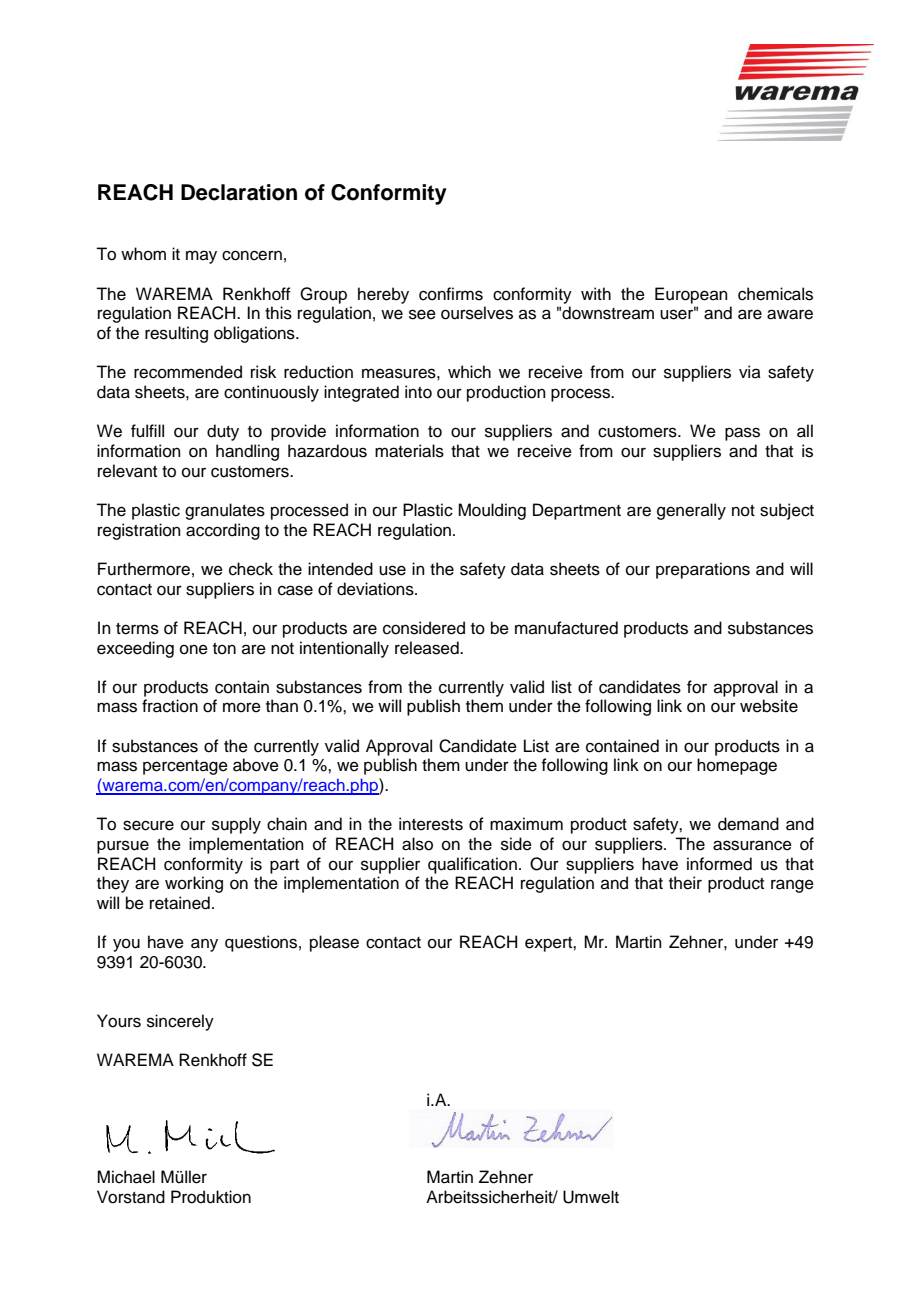 The width and height of the page is (924, 1308). What do you see at coordinates (691, 295) in the page?
I see `European` at bounding box center [691, 295].
